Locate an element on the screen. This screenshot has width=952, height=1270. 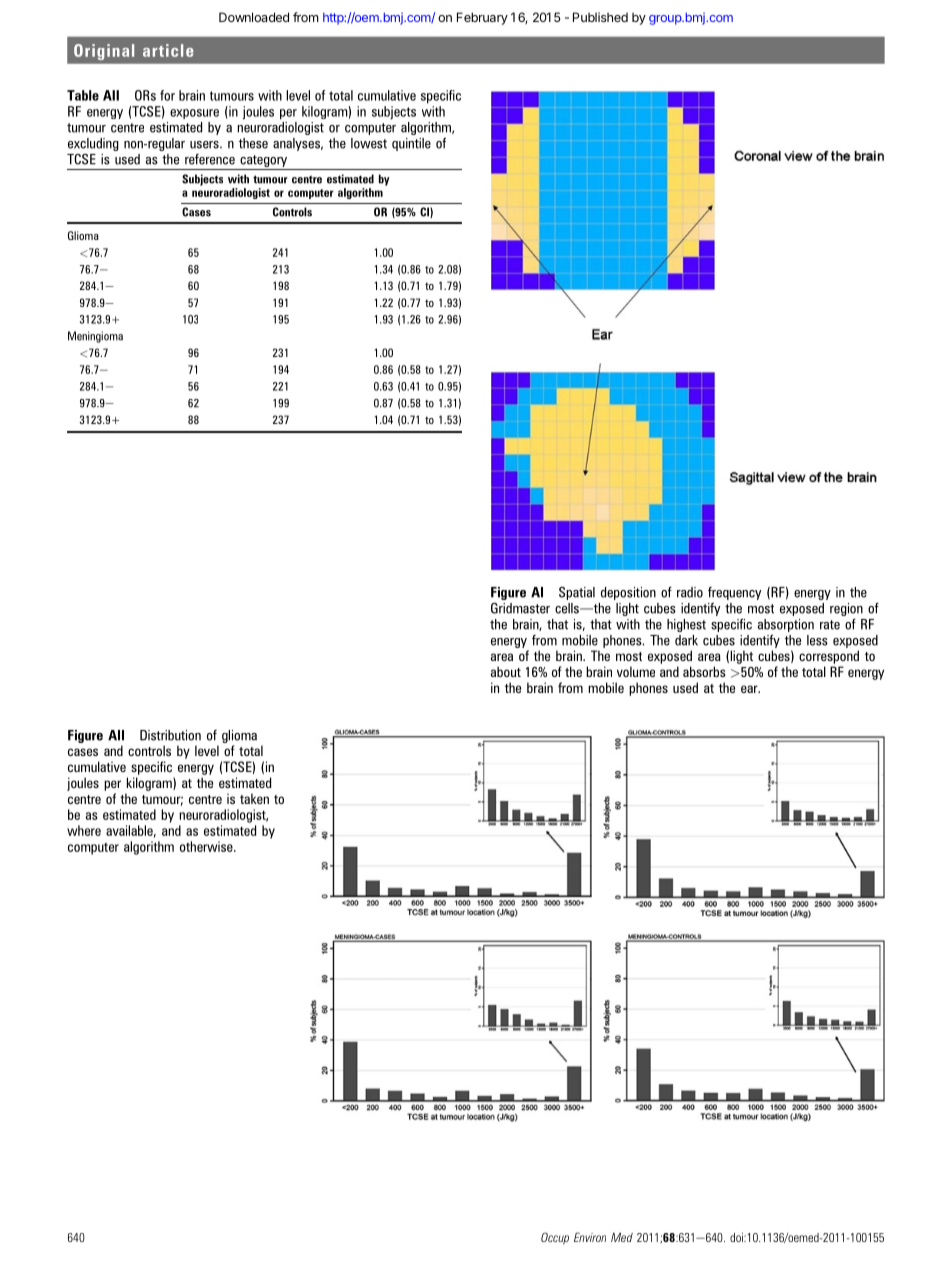
Spatial is located at coordinates (577, 593).
